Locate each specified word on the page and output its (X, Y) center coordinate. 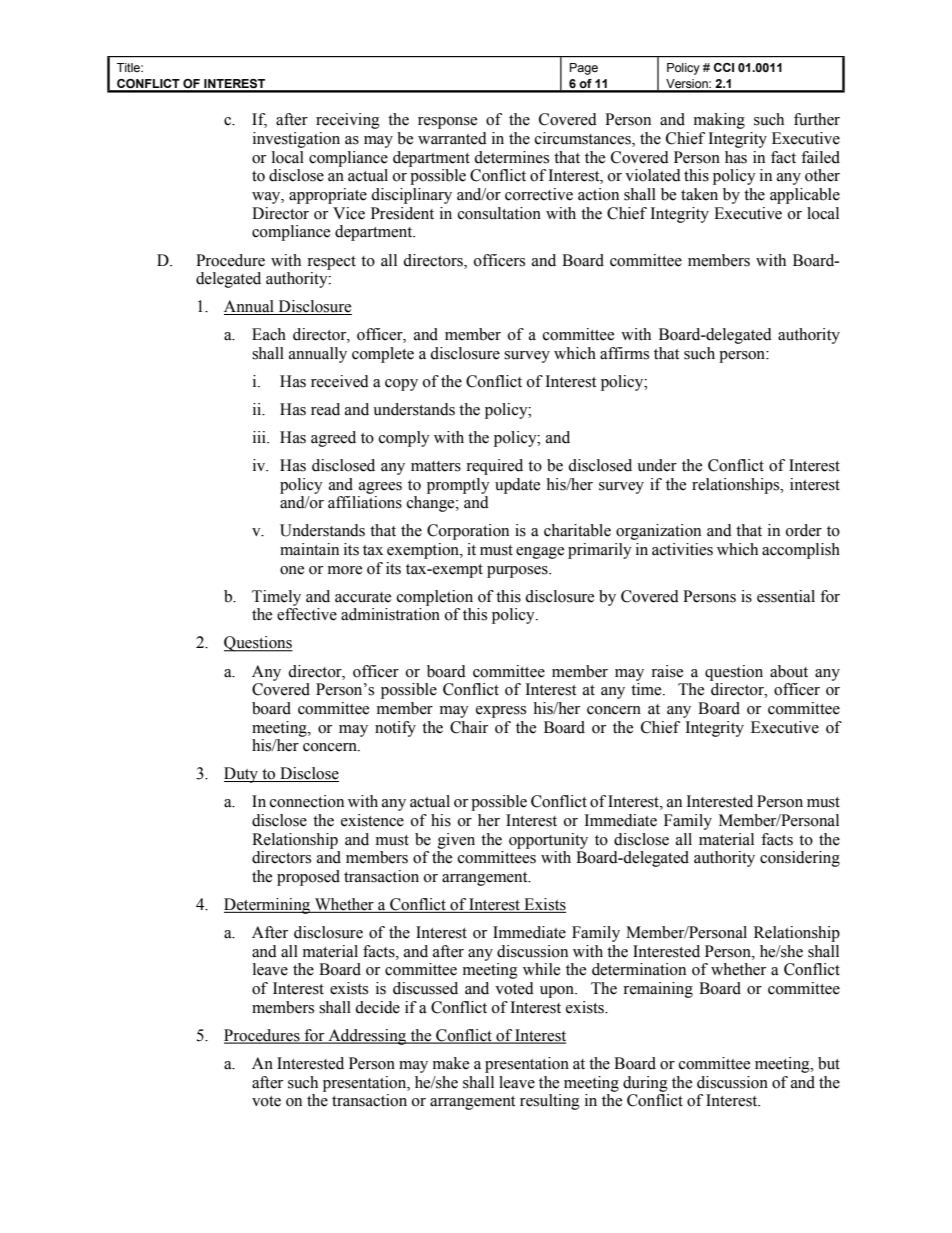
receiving (348, 121)
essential (786, 596)
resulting (550, 1102)
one (292, 570)
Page (584, 69)
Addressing (367, 1037)
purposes (518, 572)
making (719, 121)
